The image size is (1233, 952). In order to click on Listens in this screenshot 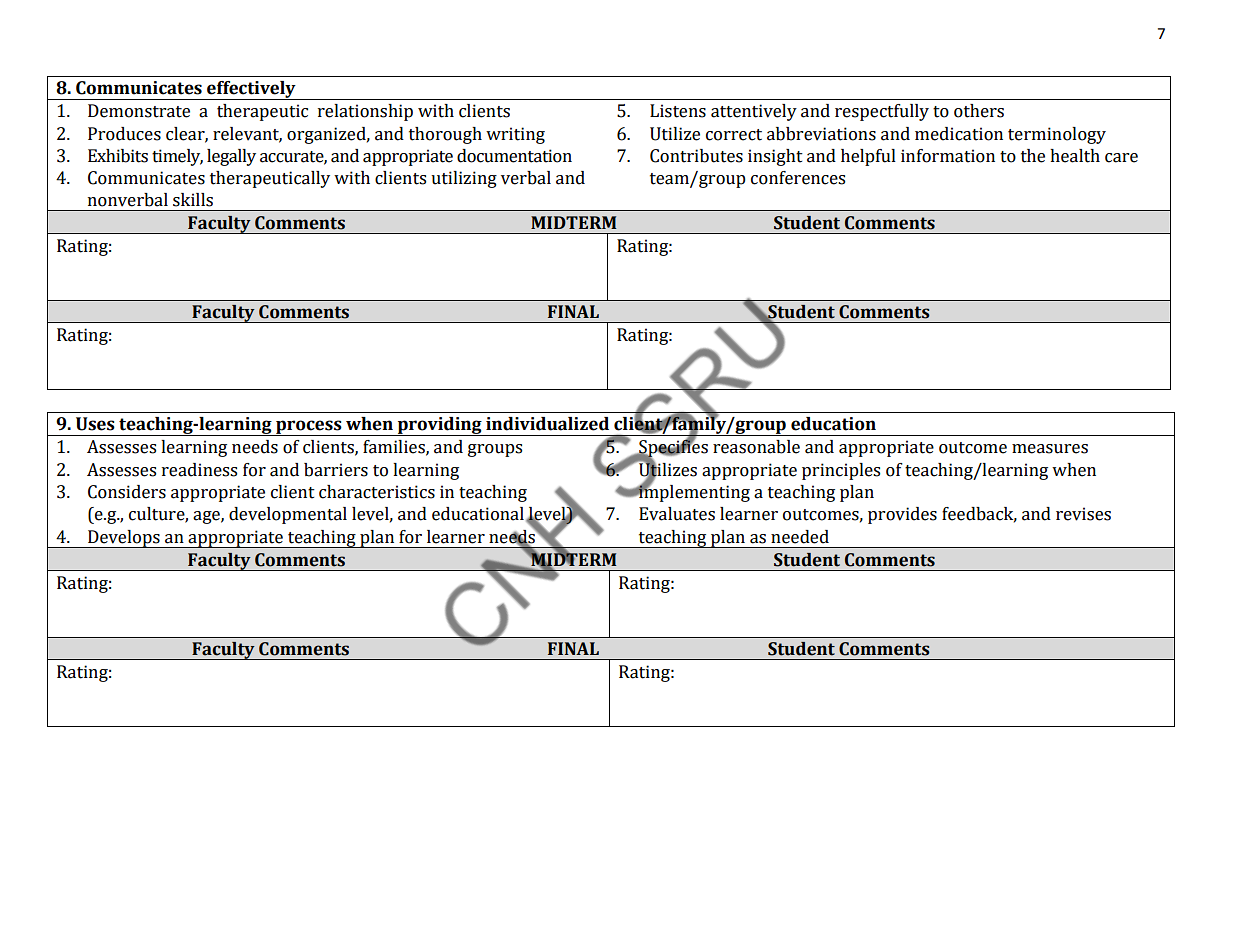, I will do `click(678, 111)`.
